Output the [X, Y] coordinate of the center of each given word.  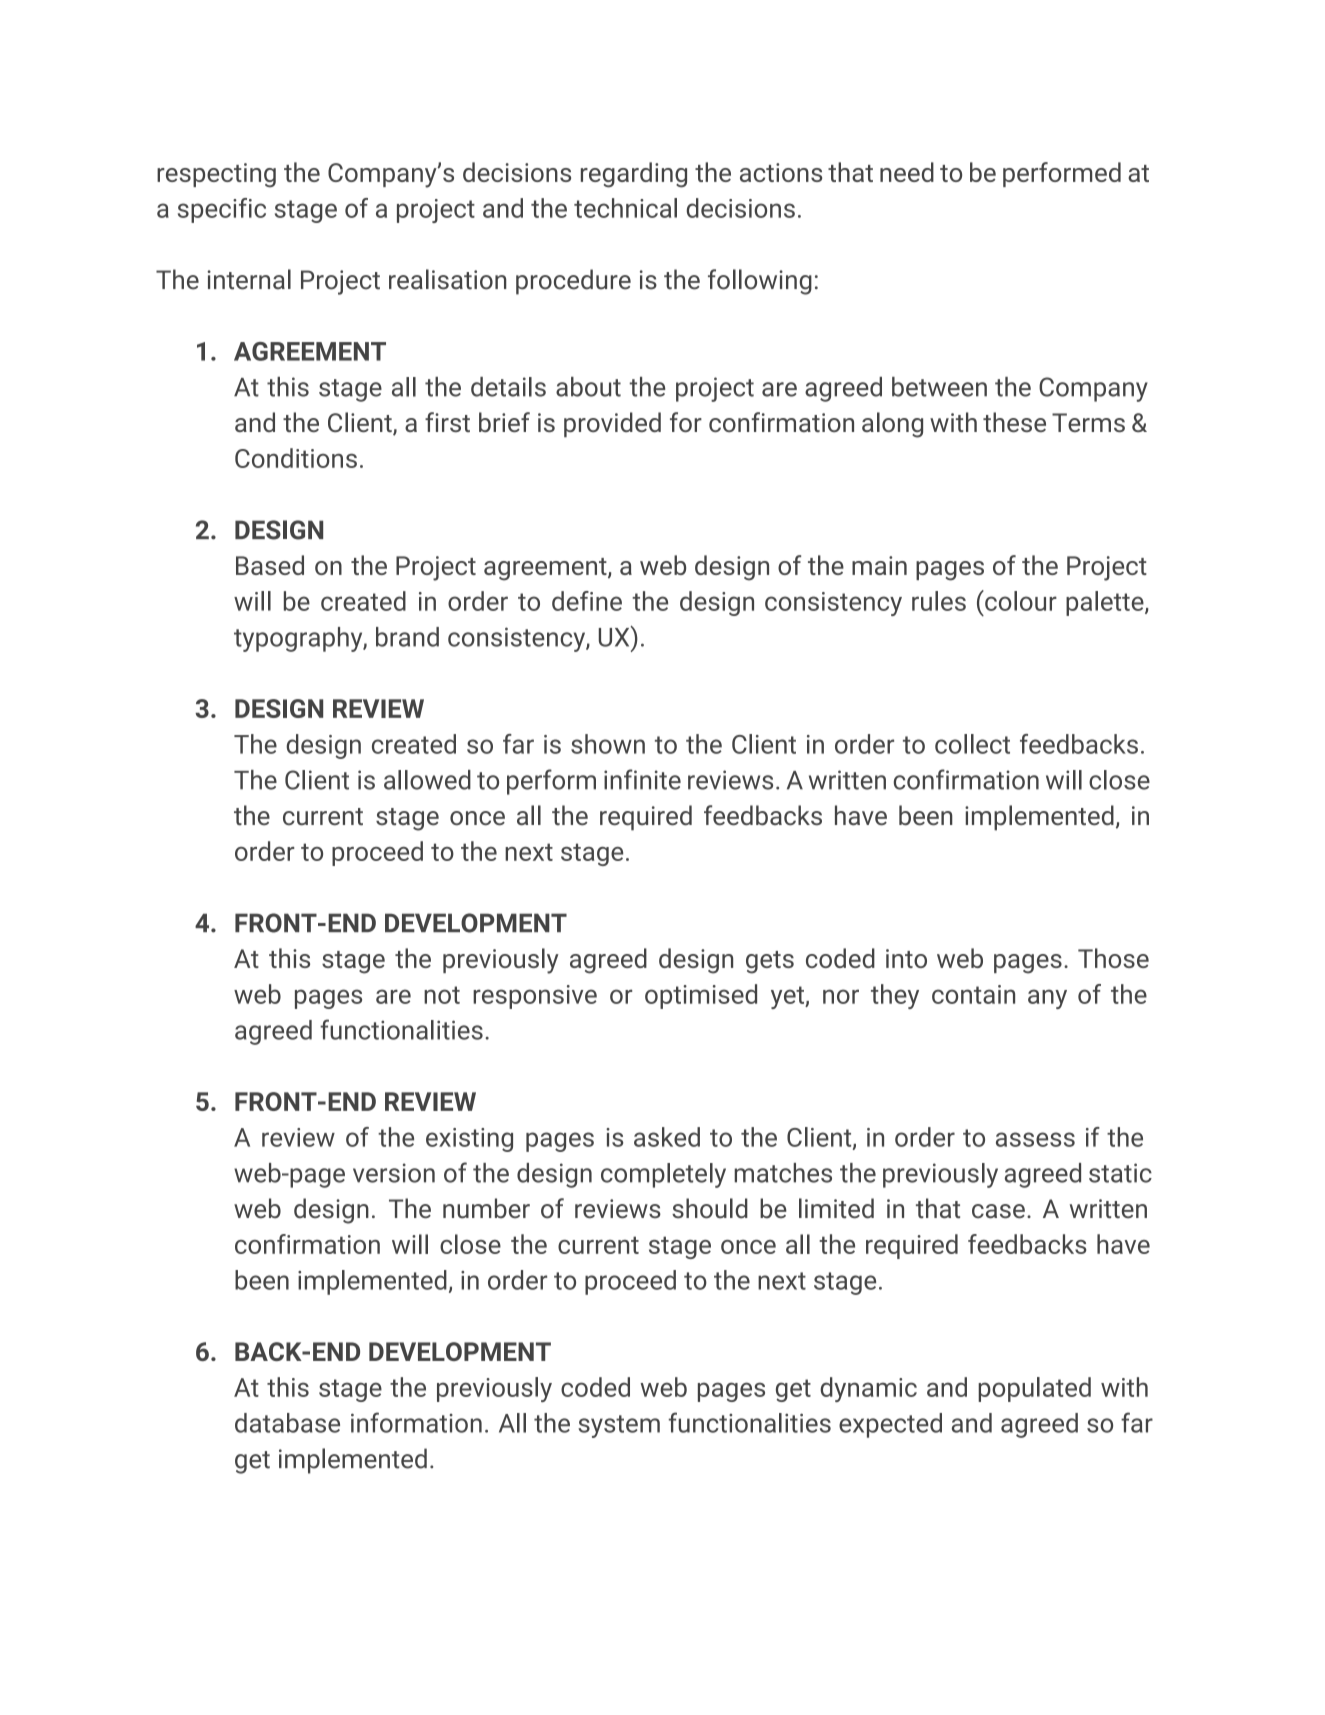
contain [973, 994]
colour [1020, 600]
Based [270, 565]
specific [222, 210]
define [587, 601]
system [619, 1426]
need [907, 172]
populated [1034, 1389]
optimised [701, 996]
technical [625, 208]
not [442, 995]
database [287, 1423]
